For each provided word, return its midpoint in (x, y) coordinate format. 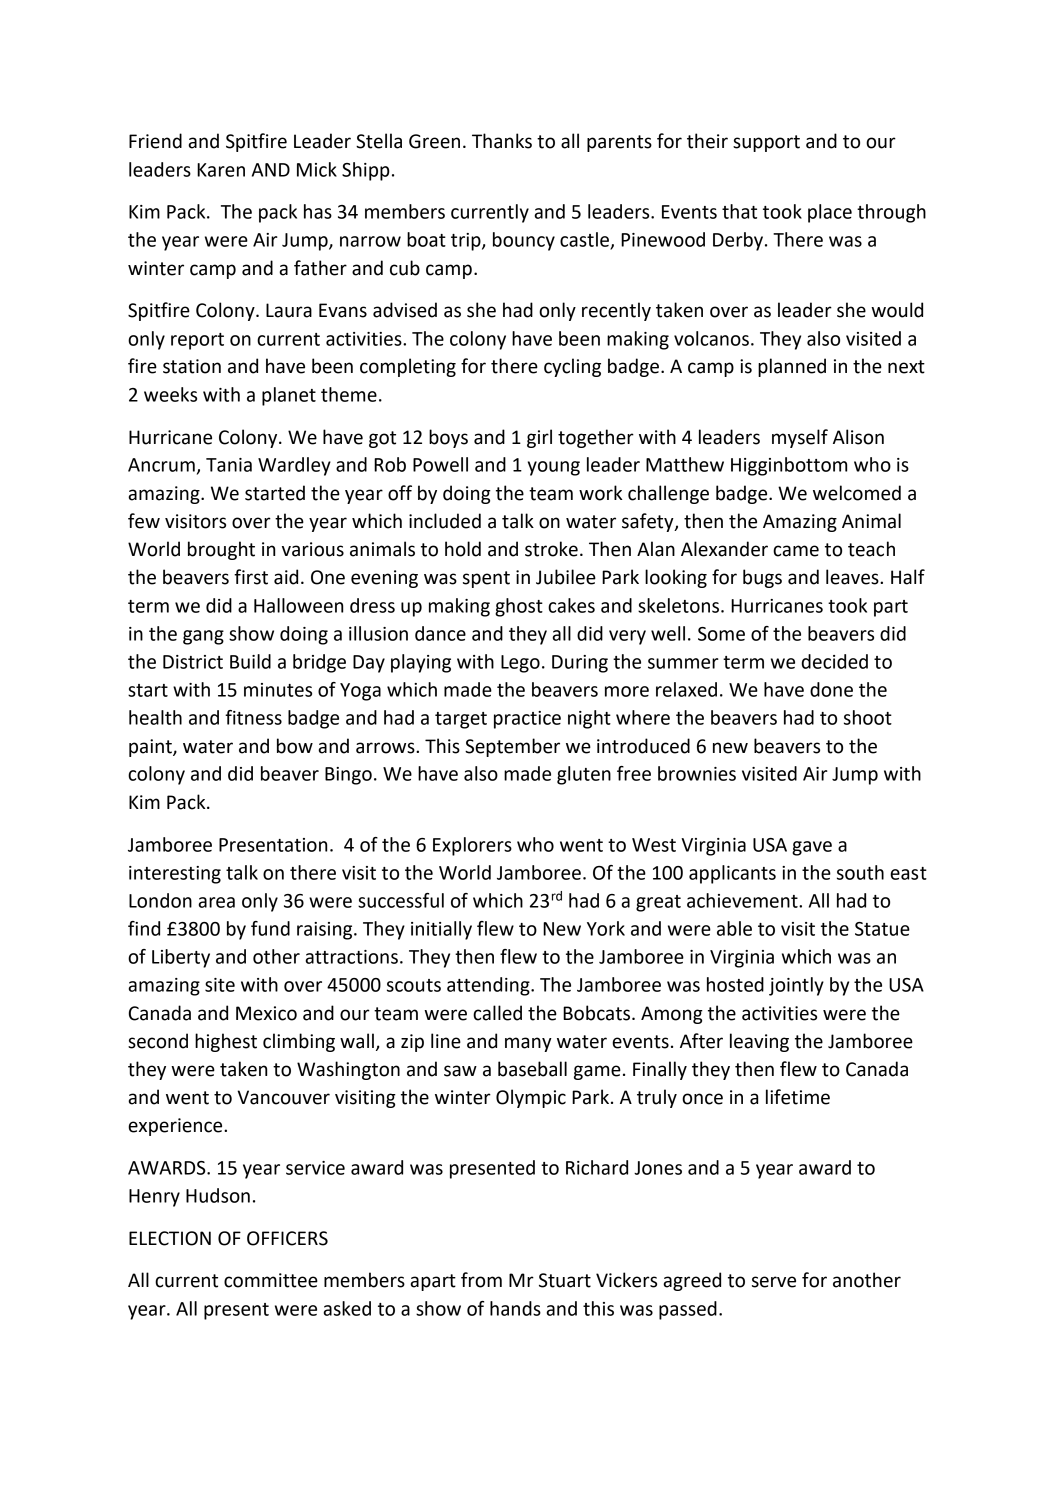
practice (527, 720)
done (831, 689)
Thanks (502, 141)
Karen (221, 170)
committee (271, 1280)
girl (539, 438)
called (497, 1013)
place (830, 213)
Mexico (266, 1013)
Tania (229, 465)
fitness (253, 717)
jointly (796, 986)
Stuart (565, 1280)
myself (800, 438)
